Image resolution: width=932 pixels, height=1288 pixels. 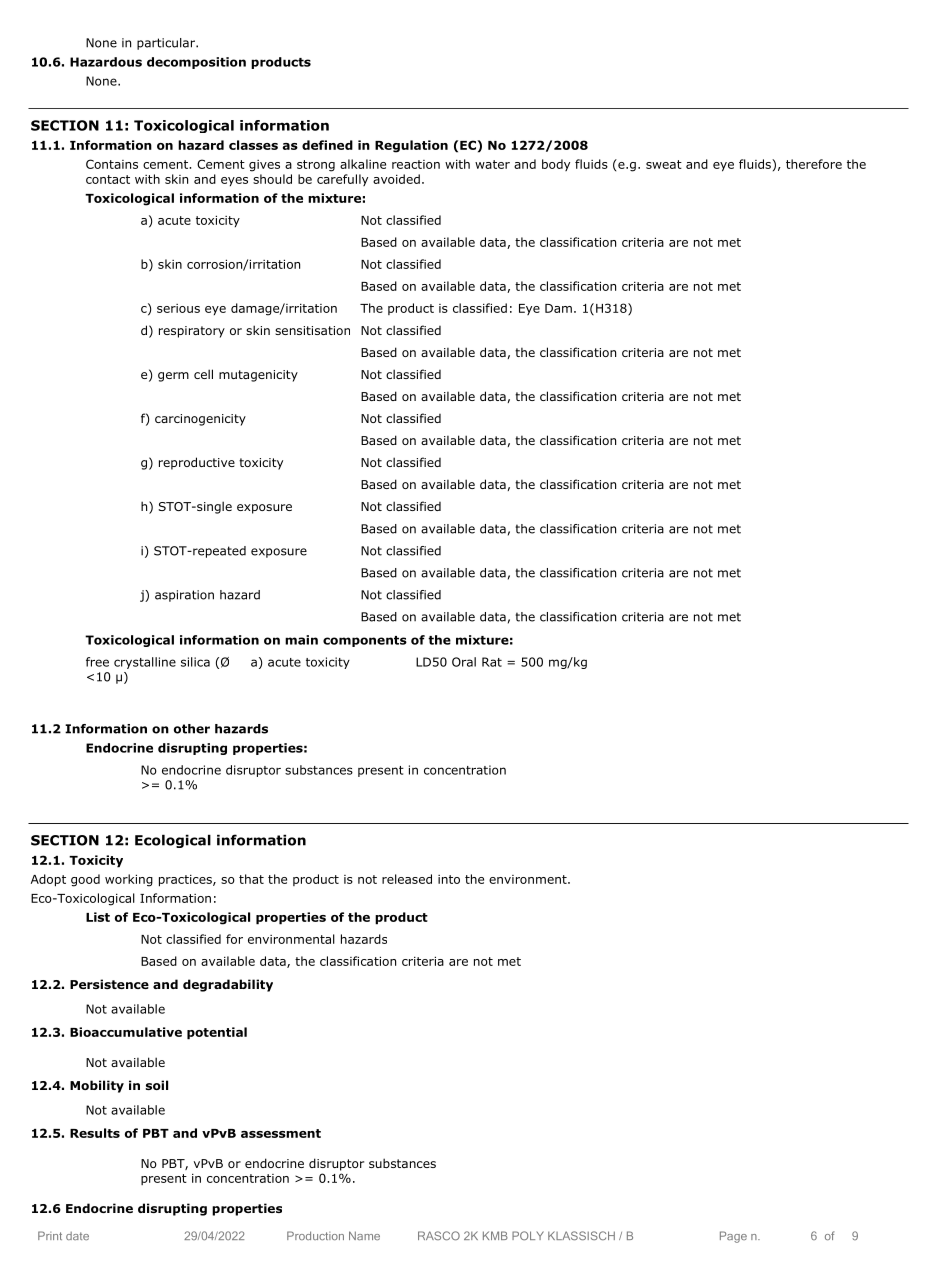 What do you see at coordinates (77, 1236) in the screenshot?
I see `date` at bounding box center [77, 1236].
